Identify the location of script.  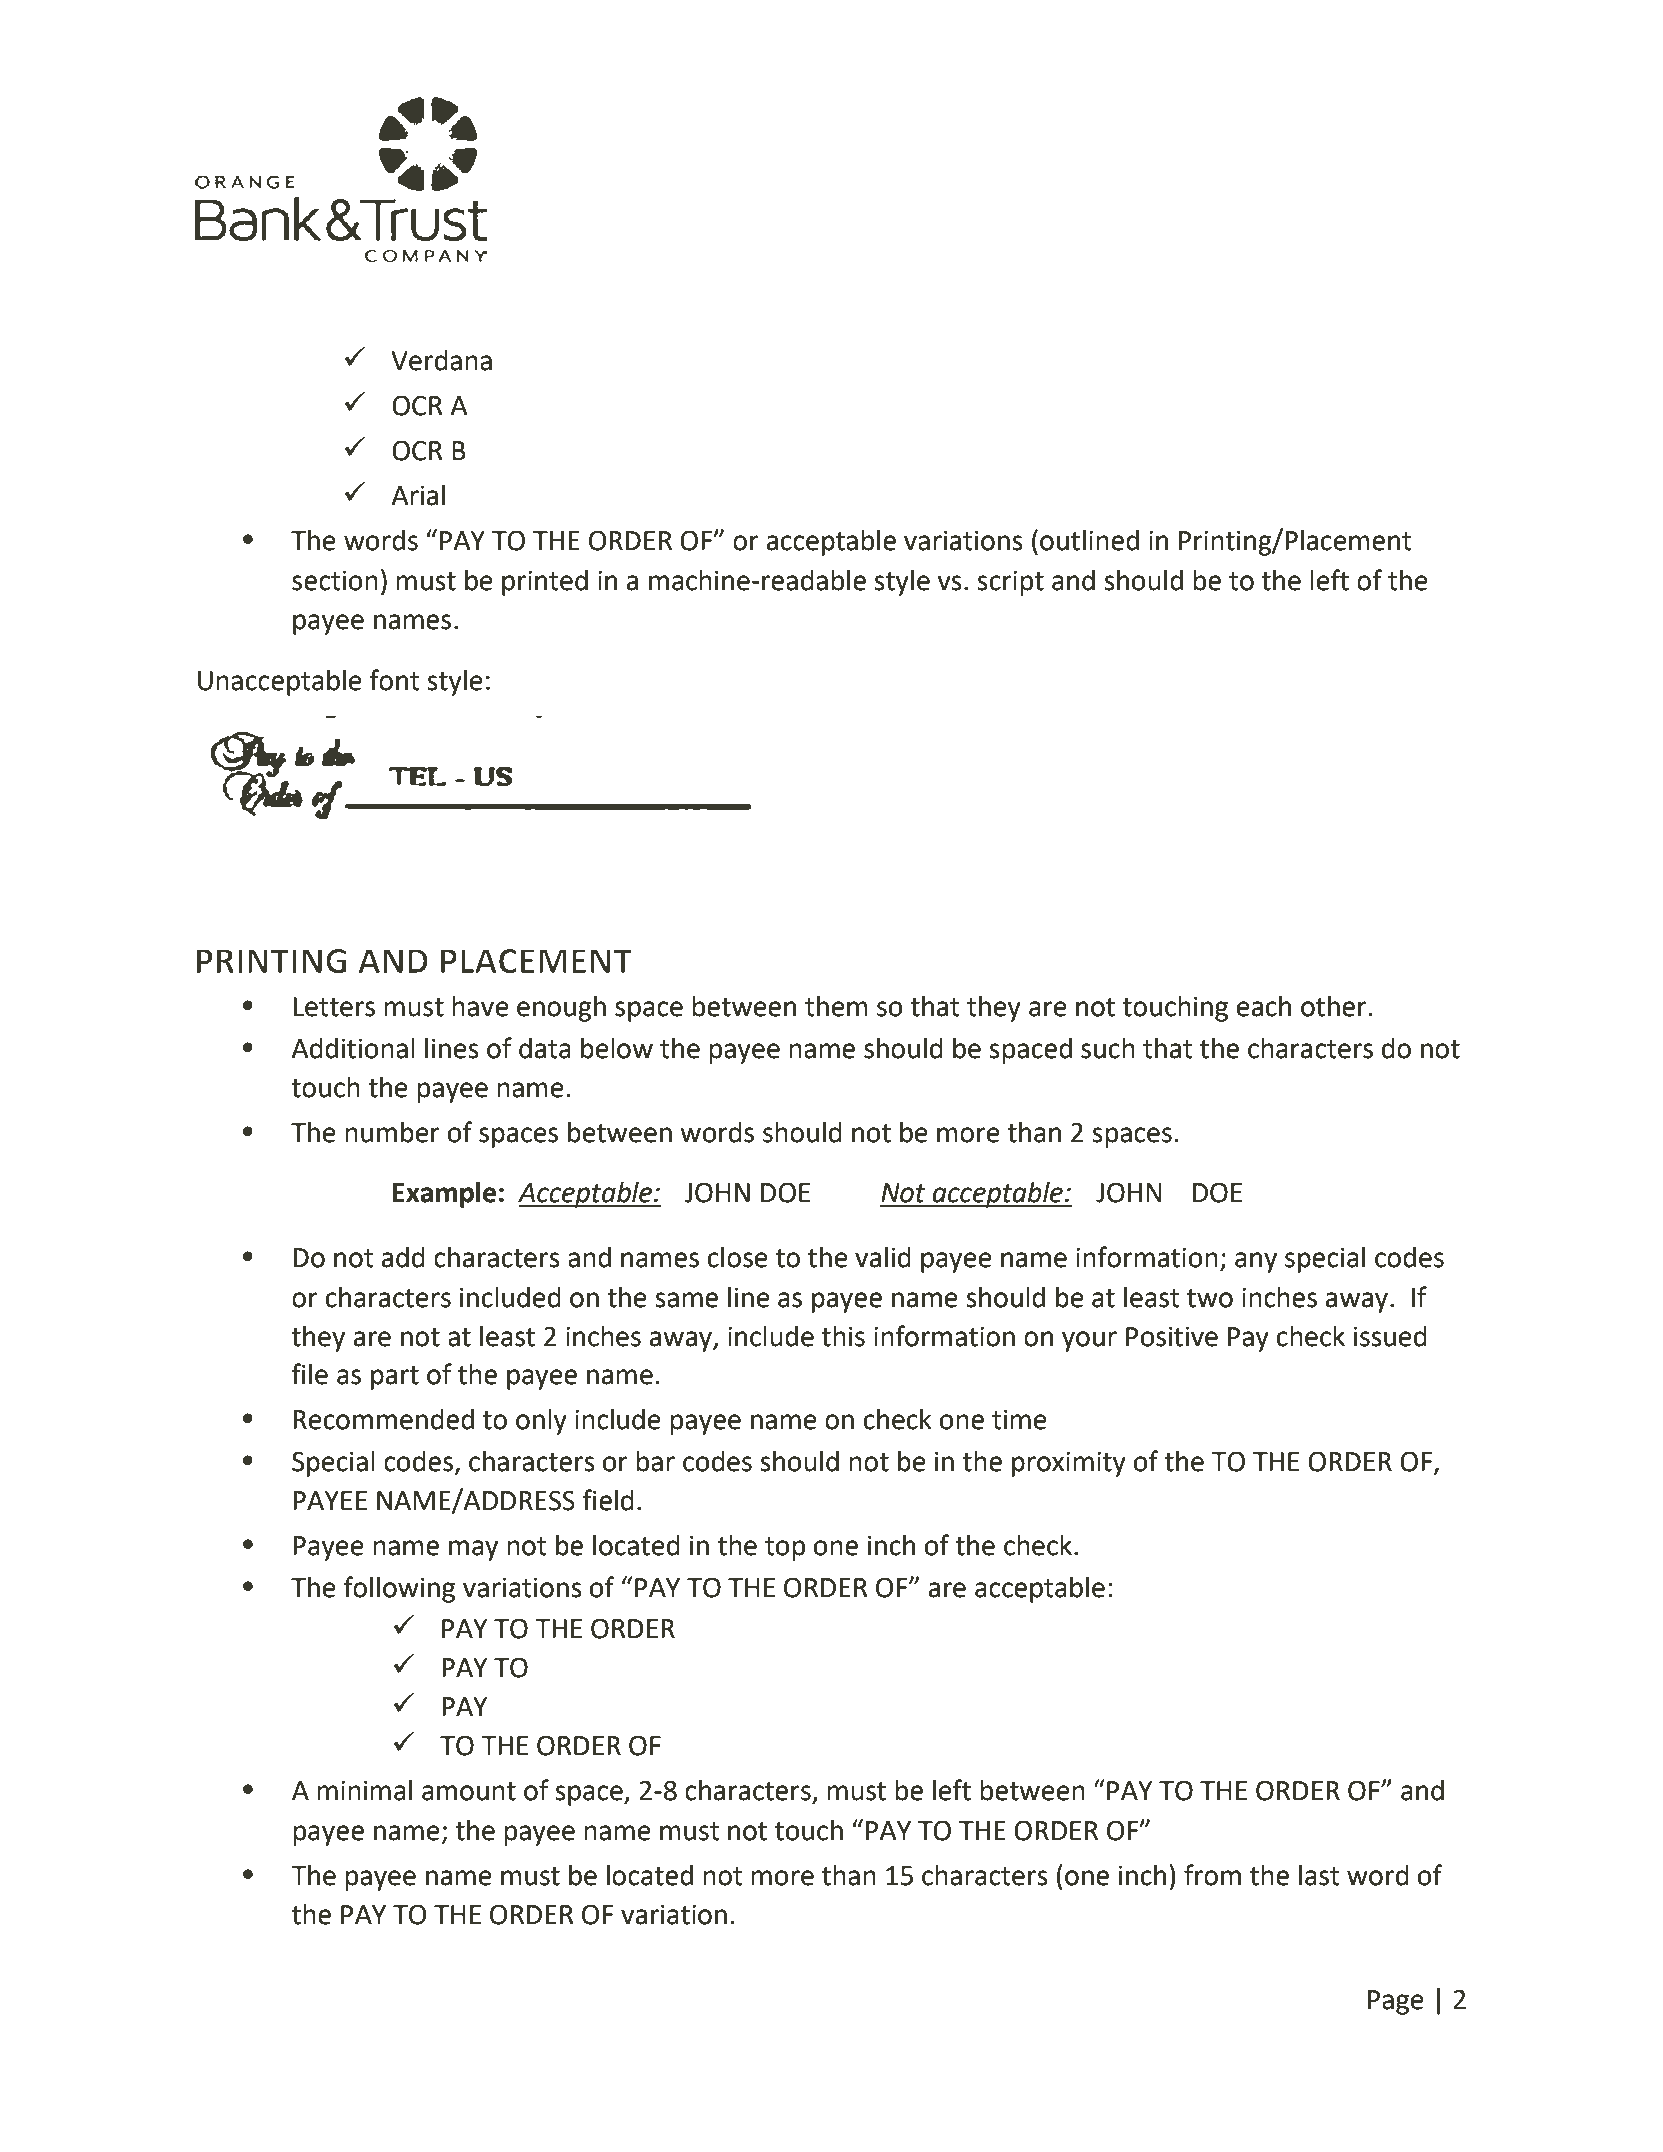
(1010, 583).
